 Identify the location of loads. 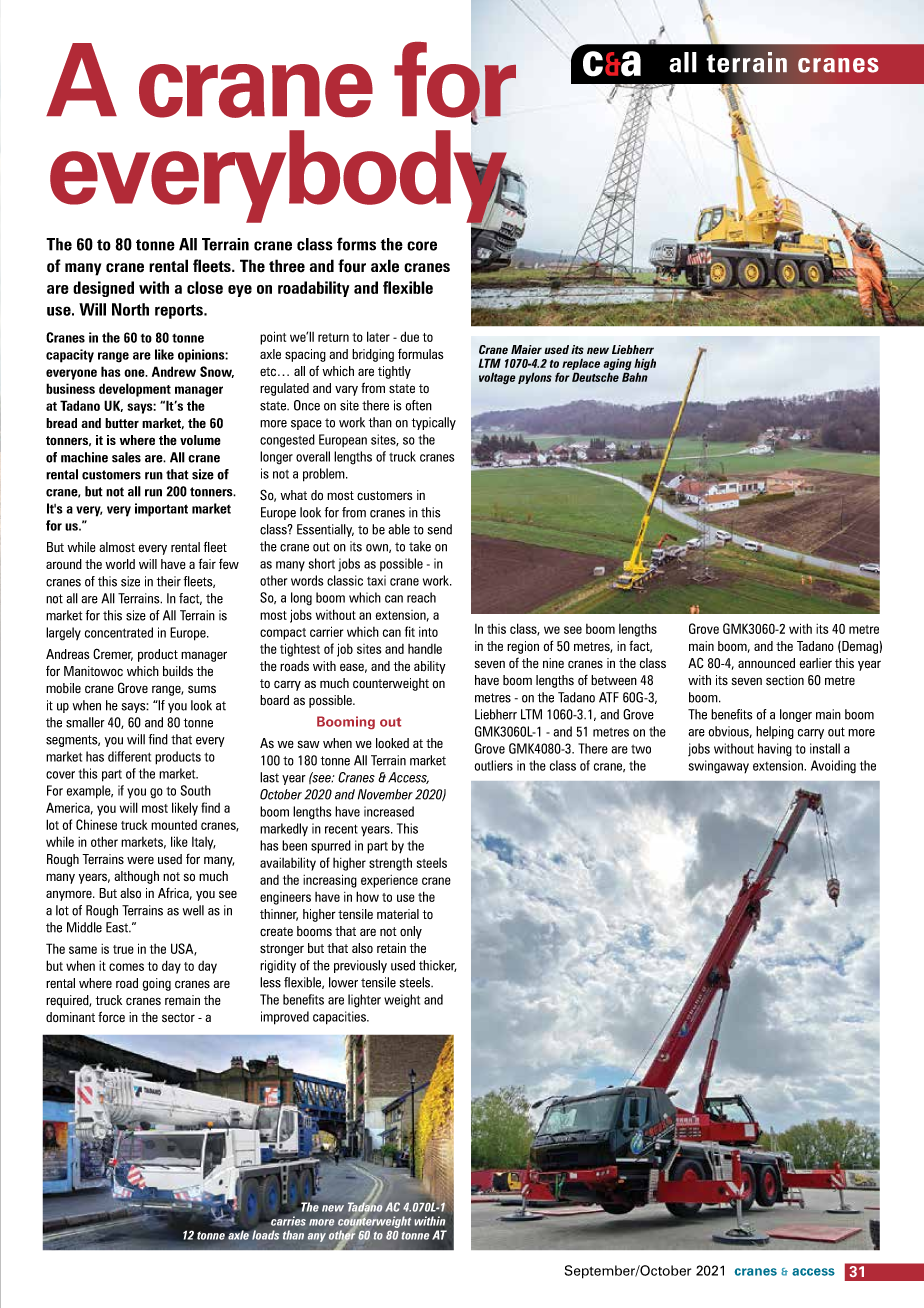
(265, 1234).
